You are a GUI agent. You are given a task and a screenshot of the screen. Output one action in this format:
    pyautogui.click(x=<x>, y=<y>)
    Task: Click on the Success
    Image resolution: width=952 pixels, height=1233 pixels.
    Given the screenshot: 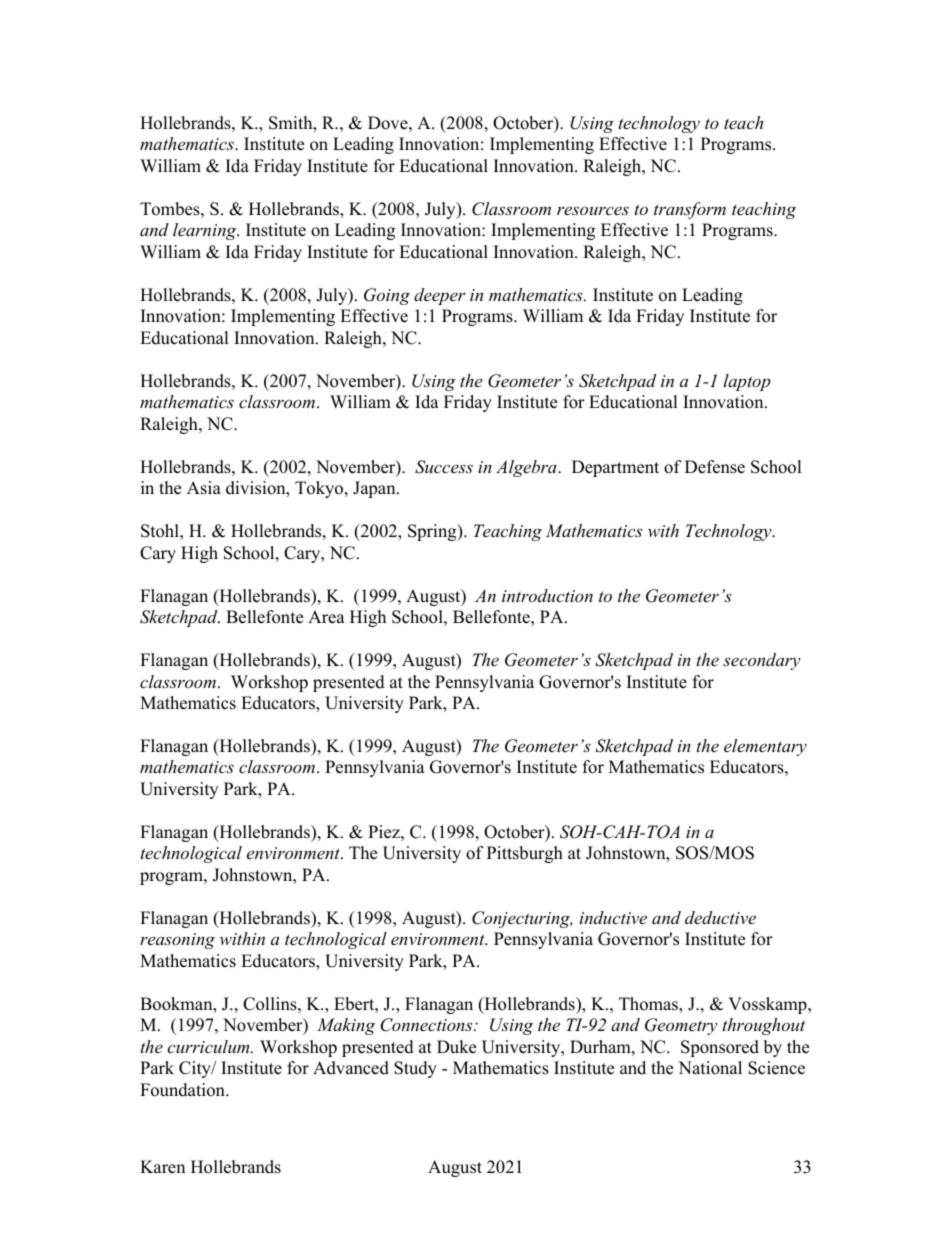 What is the action you would take?
    pyautogui.click(x=444, y=467)
